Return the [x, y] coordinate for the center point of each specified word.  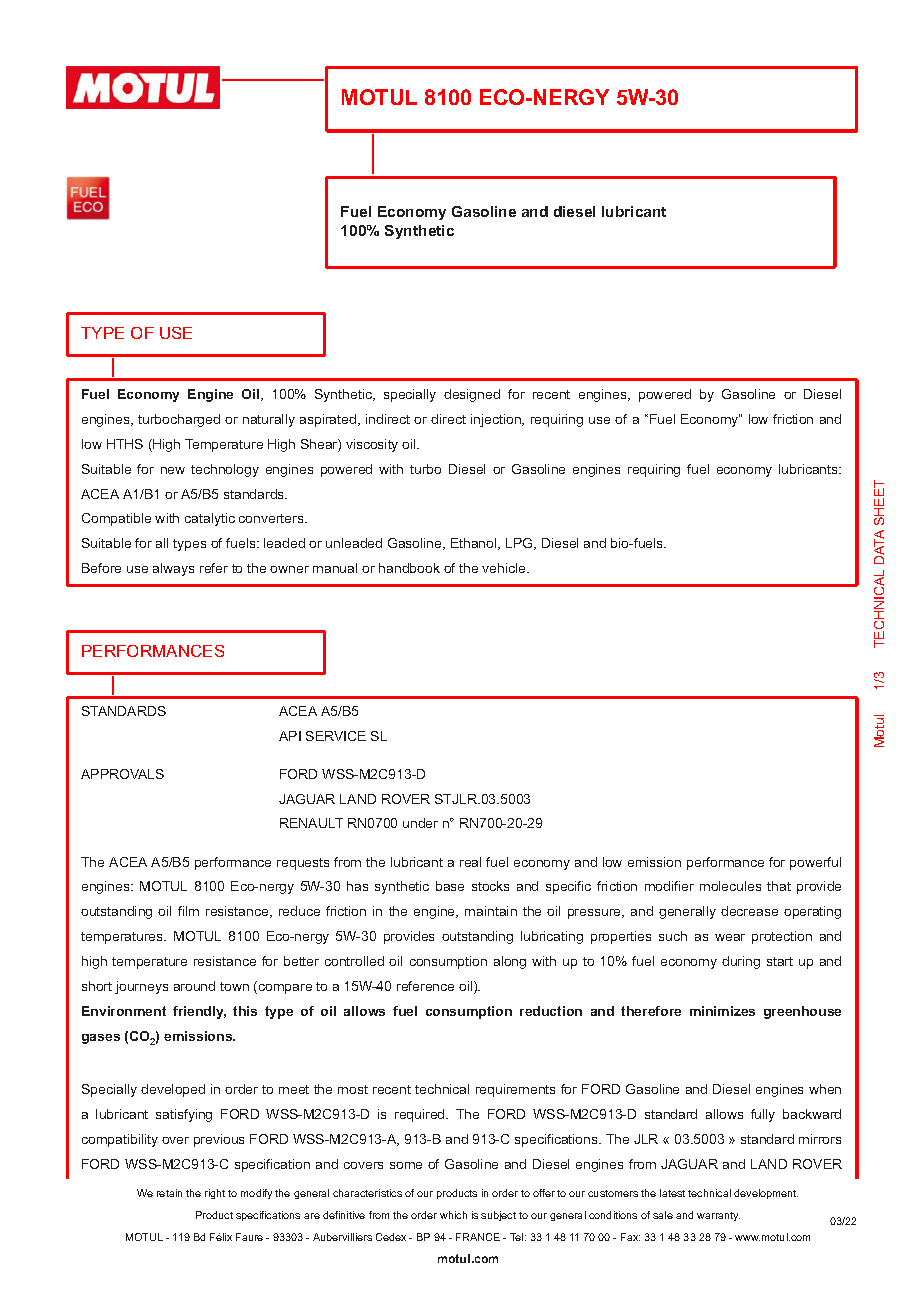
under [420, 823]
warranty [718, 1216]
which [453, 1215]
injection [497, 420]
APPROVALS [122, 774]
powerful [815, 863]
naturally [269, 420]
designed [472, 395]
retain [169, 1193]
